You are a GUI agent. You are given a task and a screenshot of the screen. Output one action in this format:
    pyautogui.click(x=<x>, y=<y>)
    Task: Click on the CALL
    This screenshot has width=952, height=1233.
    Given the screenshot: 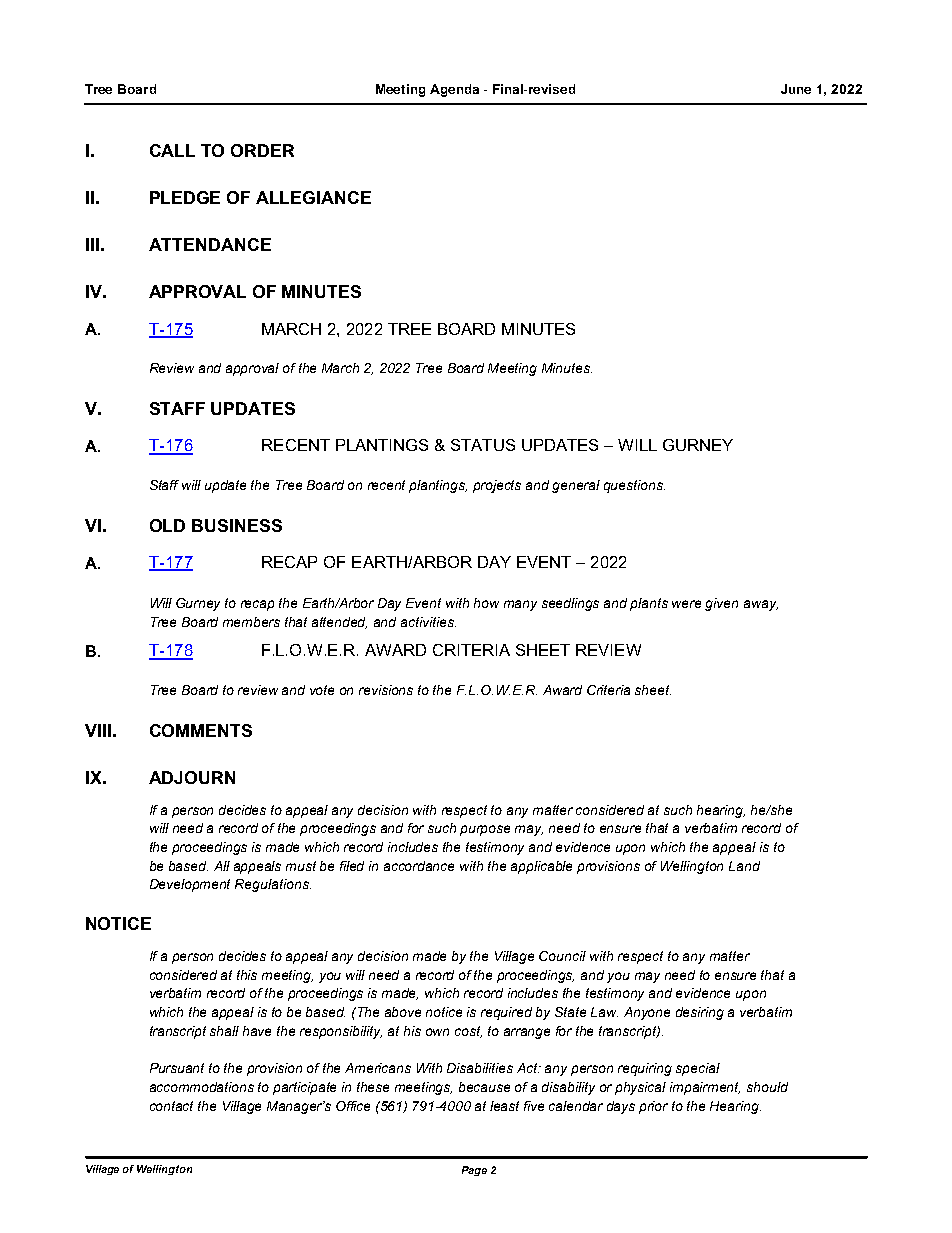 What is the action you would take?
    pyautogui.click(x=172, y=150)
